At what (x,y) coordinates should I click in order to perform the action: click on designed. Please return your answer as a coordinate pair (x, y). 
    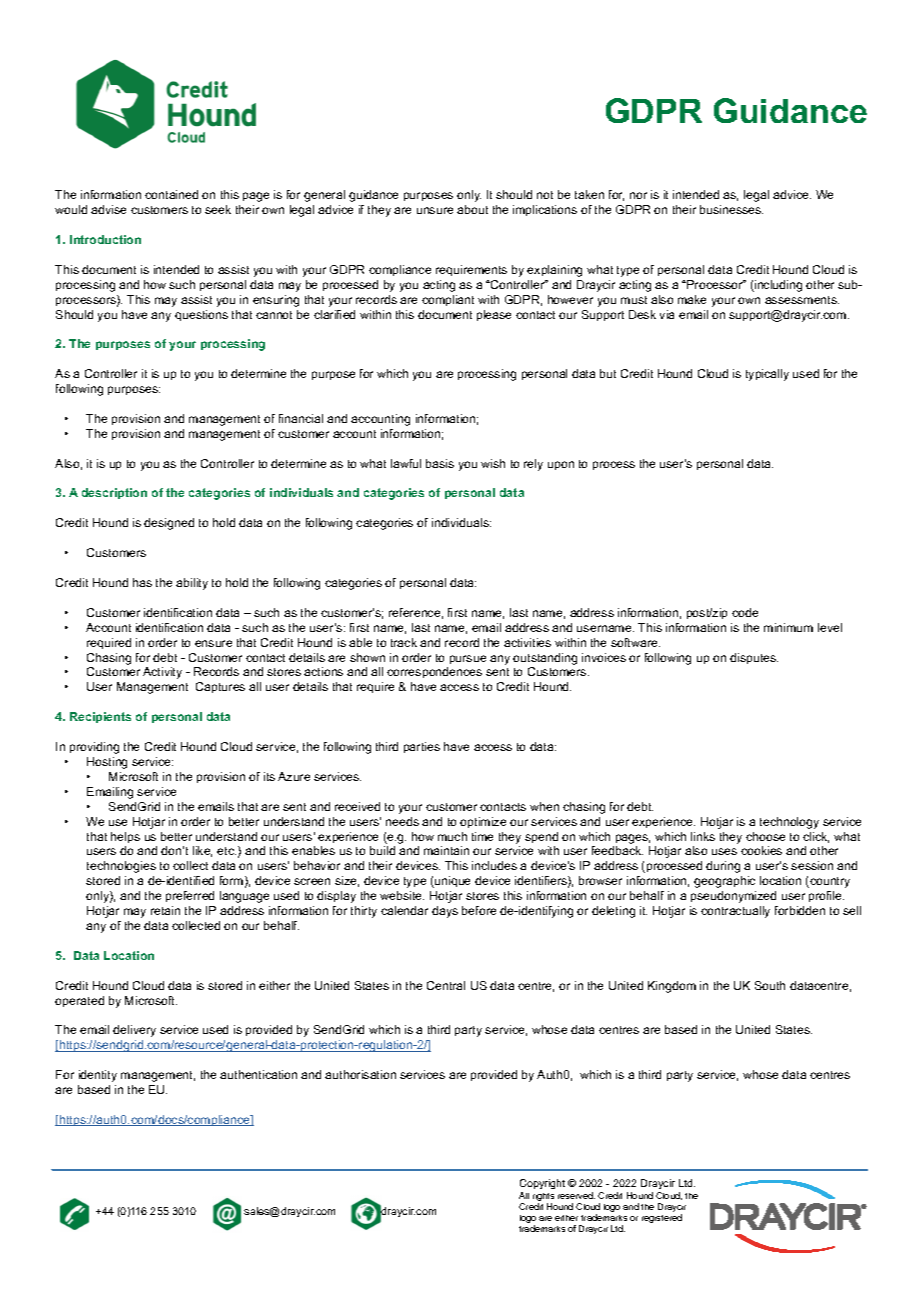
    Looking at the image, I should click on (169, 524).
